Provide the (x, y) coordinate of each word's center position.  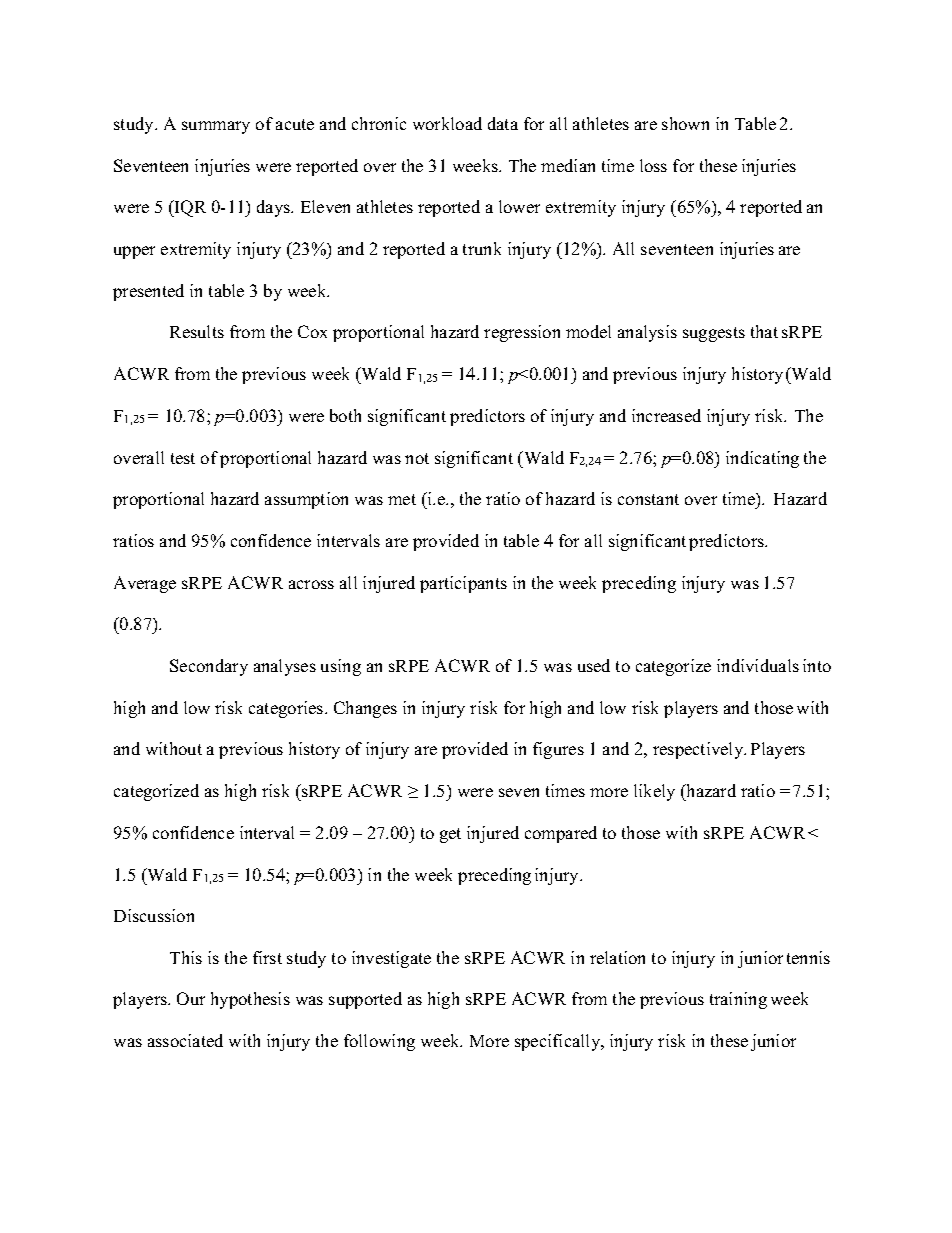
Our (191, 998)
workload (447, 123)
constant (648, 499)
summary (216, 127)
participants (463, 584)
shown (685, 123)
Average (145, 584)
